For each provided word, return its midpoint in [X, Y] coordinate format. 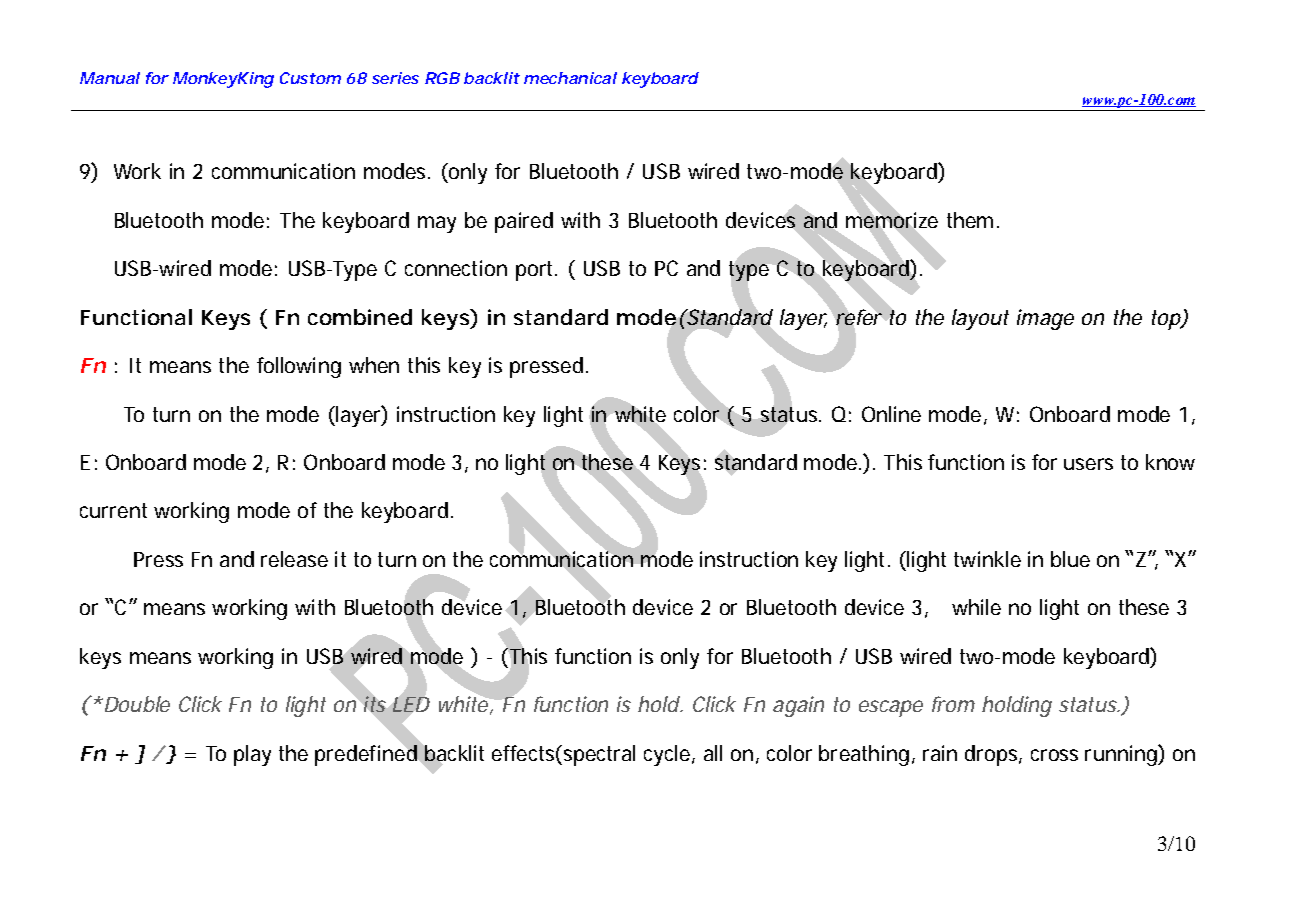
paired [524, 222]
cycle [668, 755]
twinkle [987, 559]
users [1088, 464]
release [294, 559]
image [1045, 319]
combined [360, 317]
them [970, 220]
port [536, 271]
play [252, 755]
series [395, 78]
